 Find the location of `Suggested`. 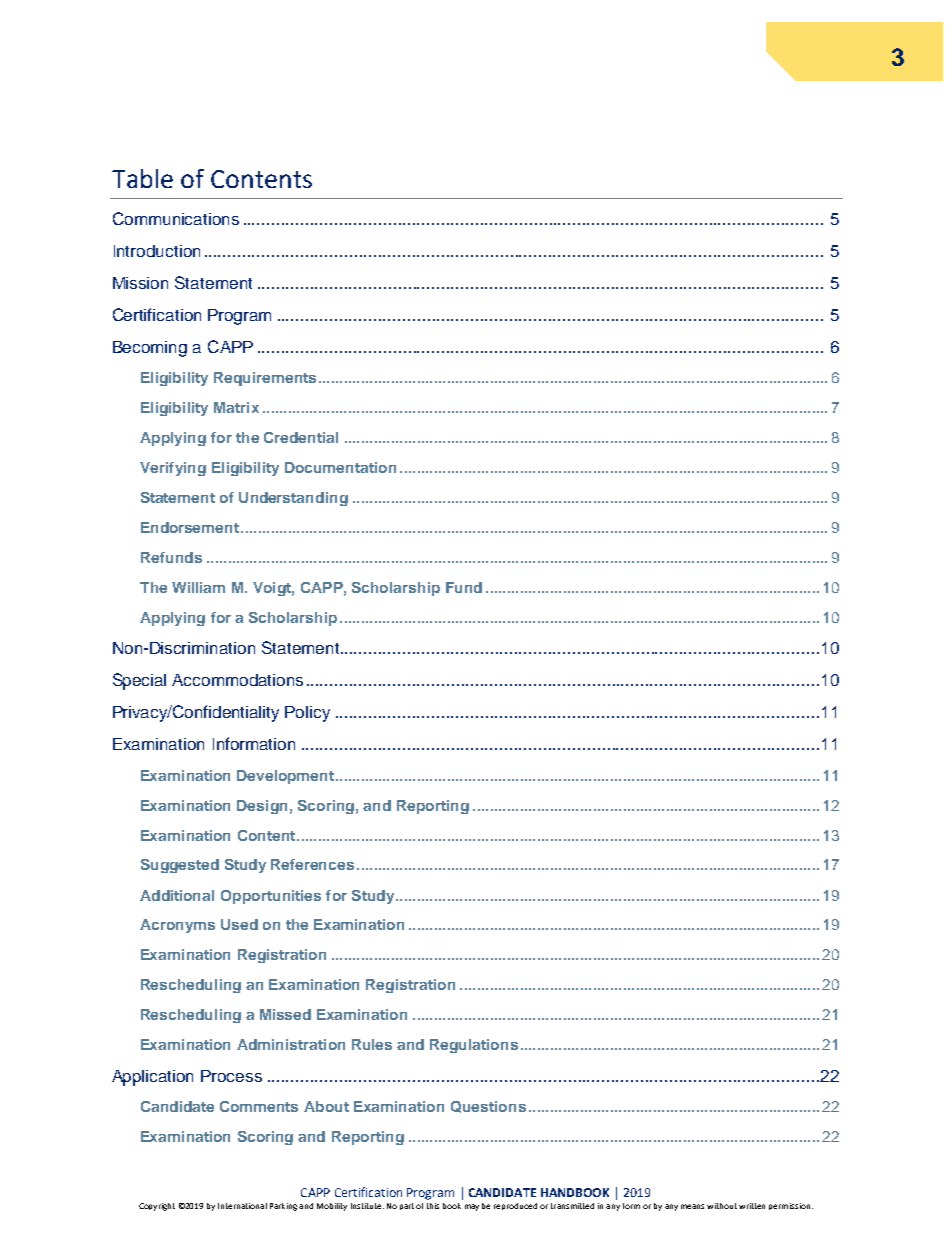

Suggested is located at coordinates (180, 866).
